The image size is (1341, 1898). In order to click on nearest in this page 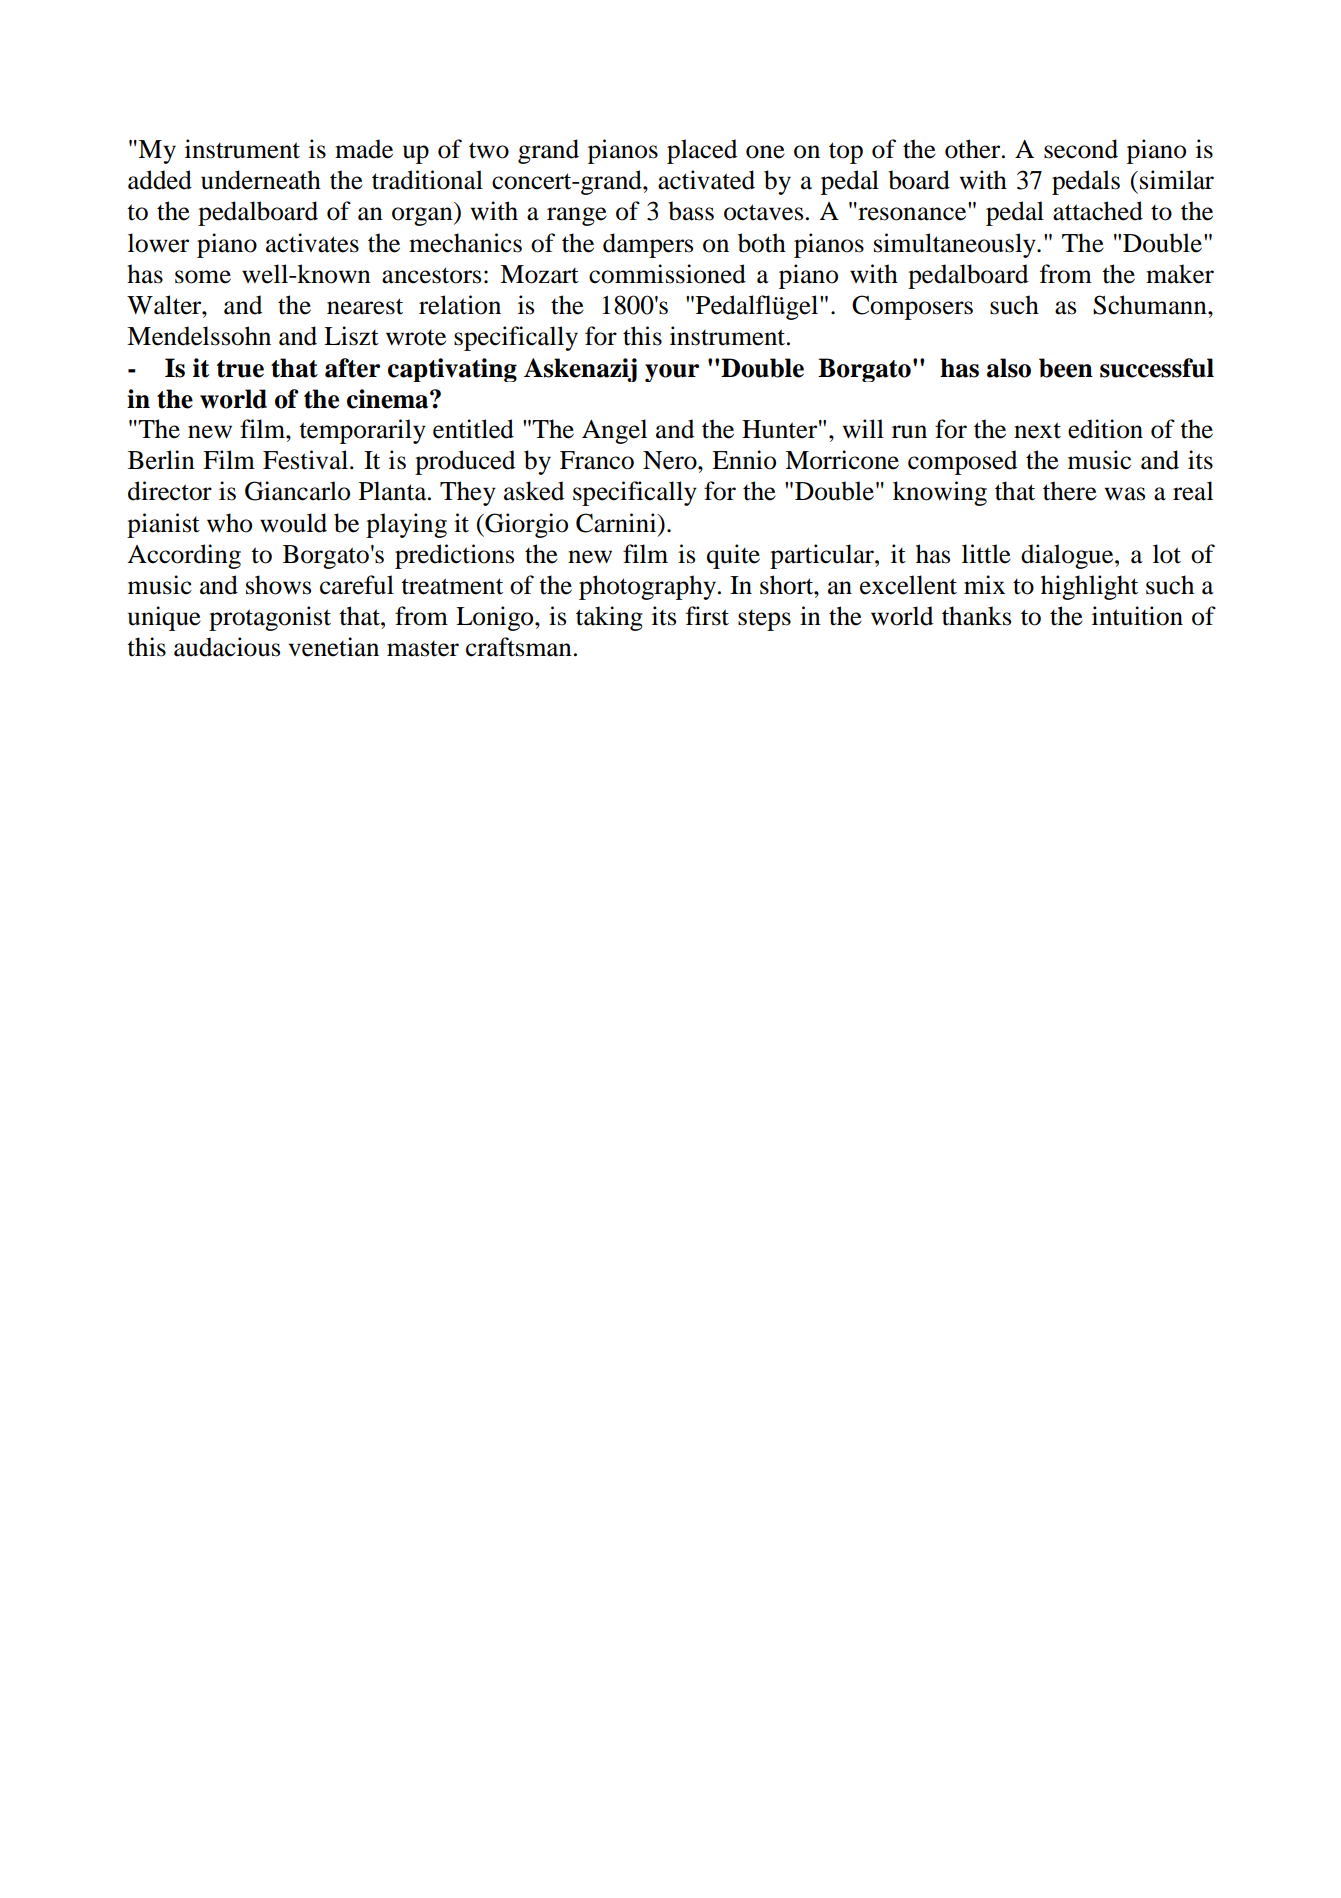, I will do `click(365, 306)`.
